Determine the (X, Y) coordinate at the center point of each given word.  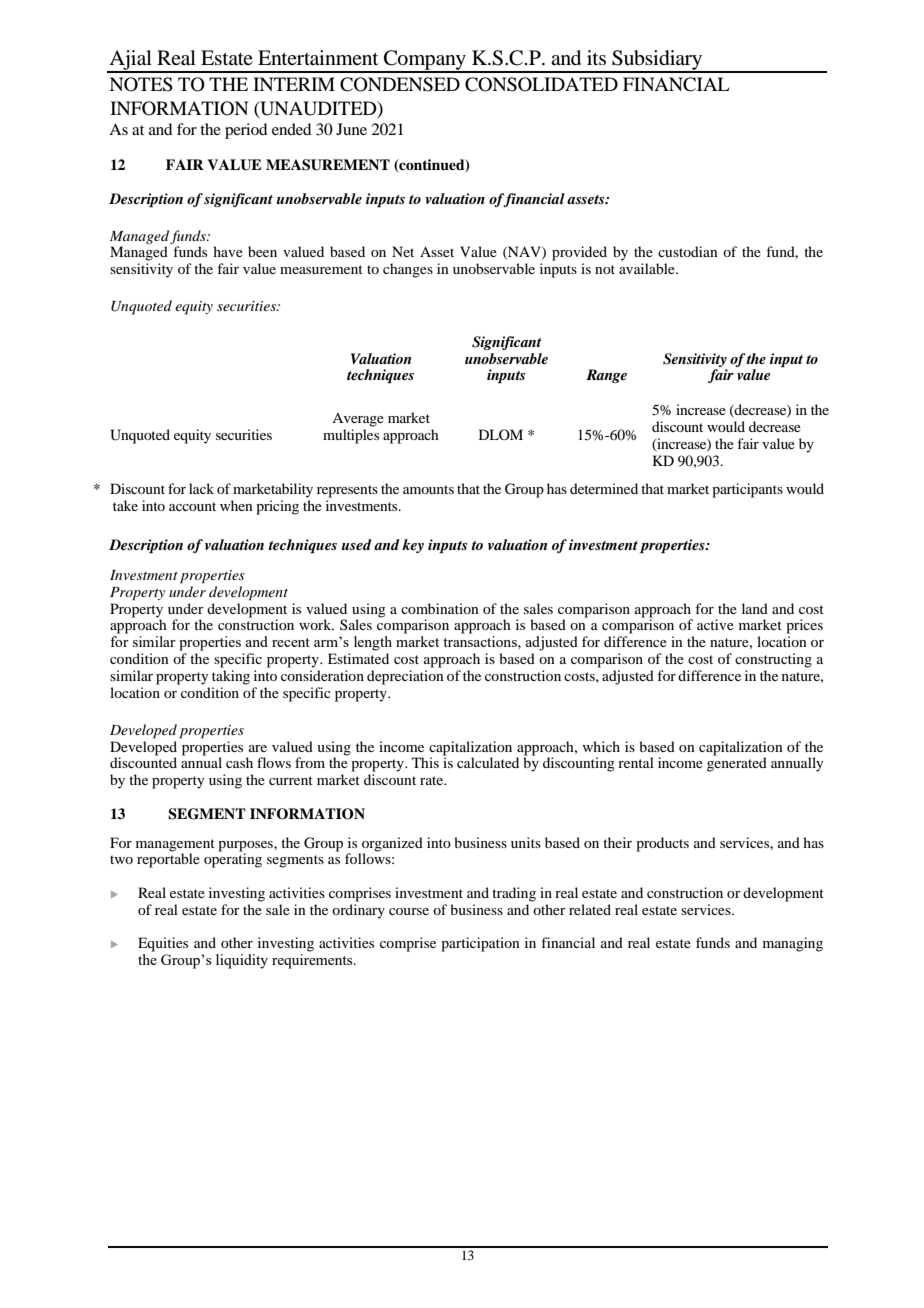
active (715, 624)
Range (606, 376)
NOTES (141, 84)
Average (358, 420)
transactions (481, 641)
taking (231, 677)
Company (425, 61)
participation (480, 944)
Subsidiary (657, 61)
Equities (163, 944)
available (648, 268)
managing (793, 944)
